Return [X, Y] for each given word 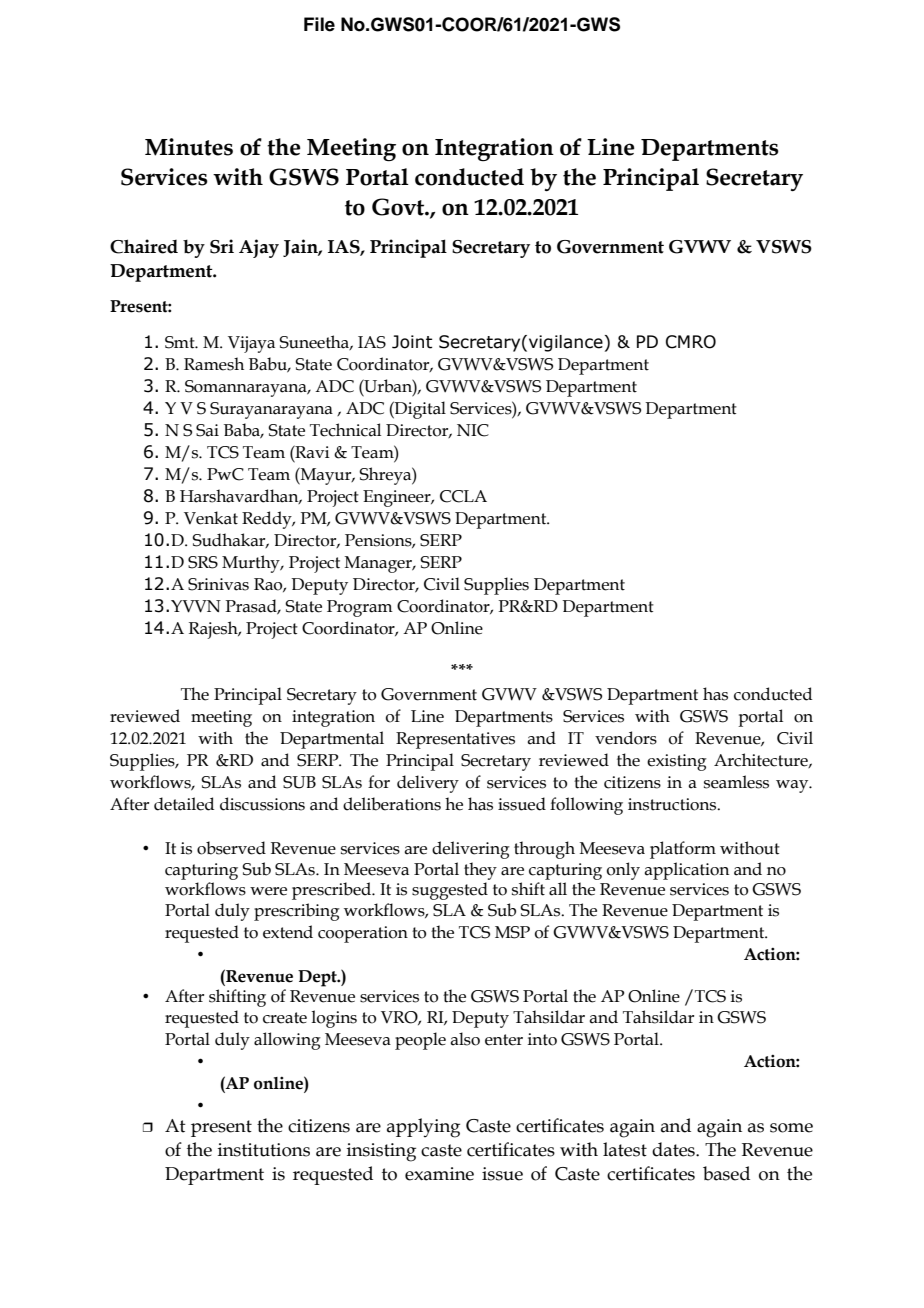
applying [423, 1128]
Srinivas [218, 584]
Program [360, 608]
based [726, 1173]
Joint [412, 342]
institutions [264, 1150]
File [319, 24]
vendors [626, 738]
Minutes [189, 147]
